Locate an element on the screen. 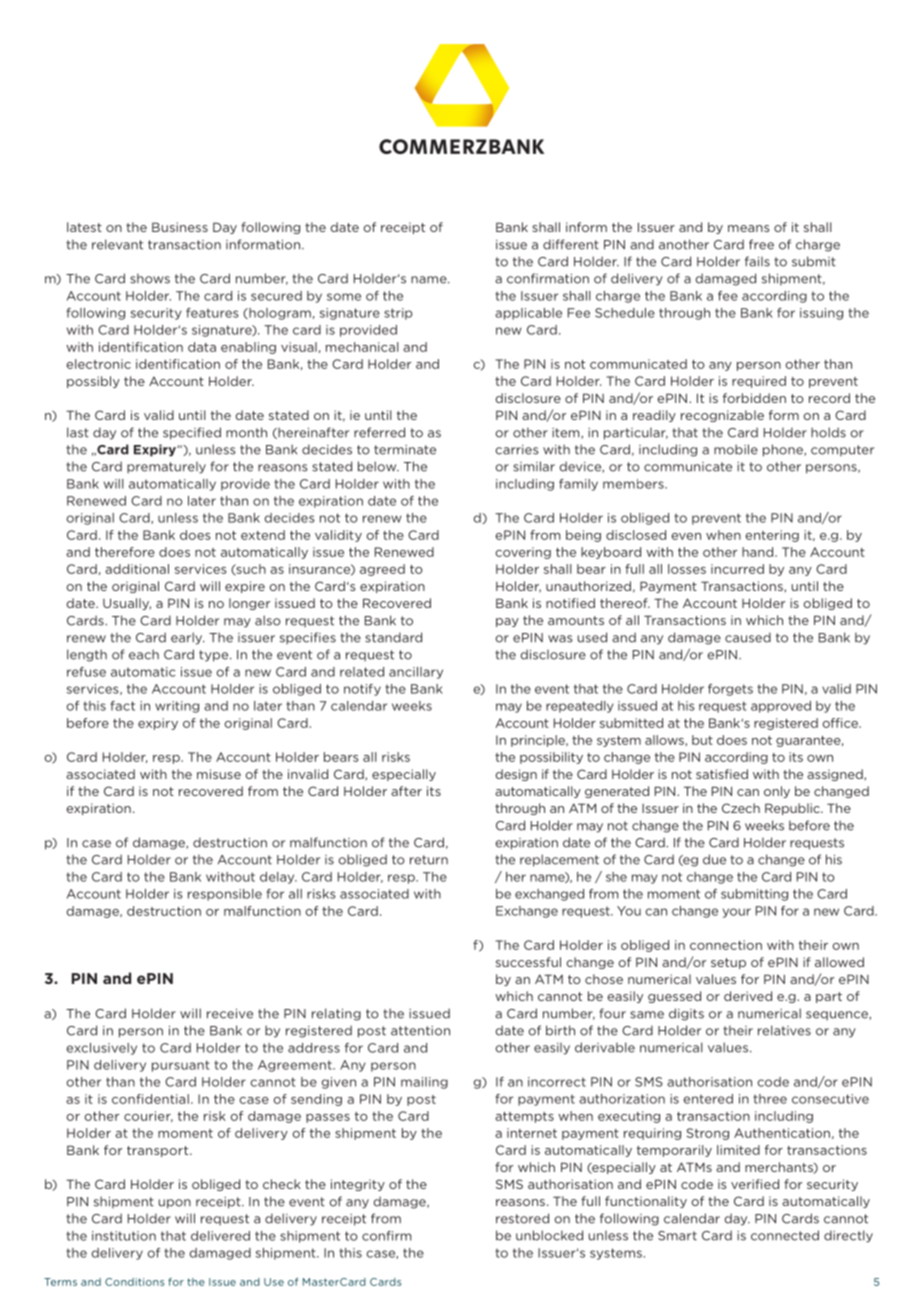 The image size is (924, 1308). design is located at coordinates (516, 775).
